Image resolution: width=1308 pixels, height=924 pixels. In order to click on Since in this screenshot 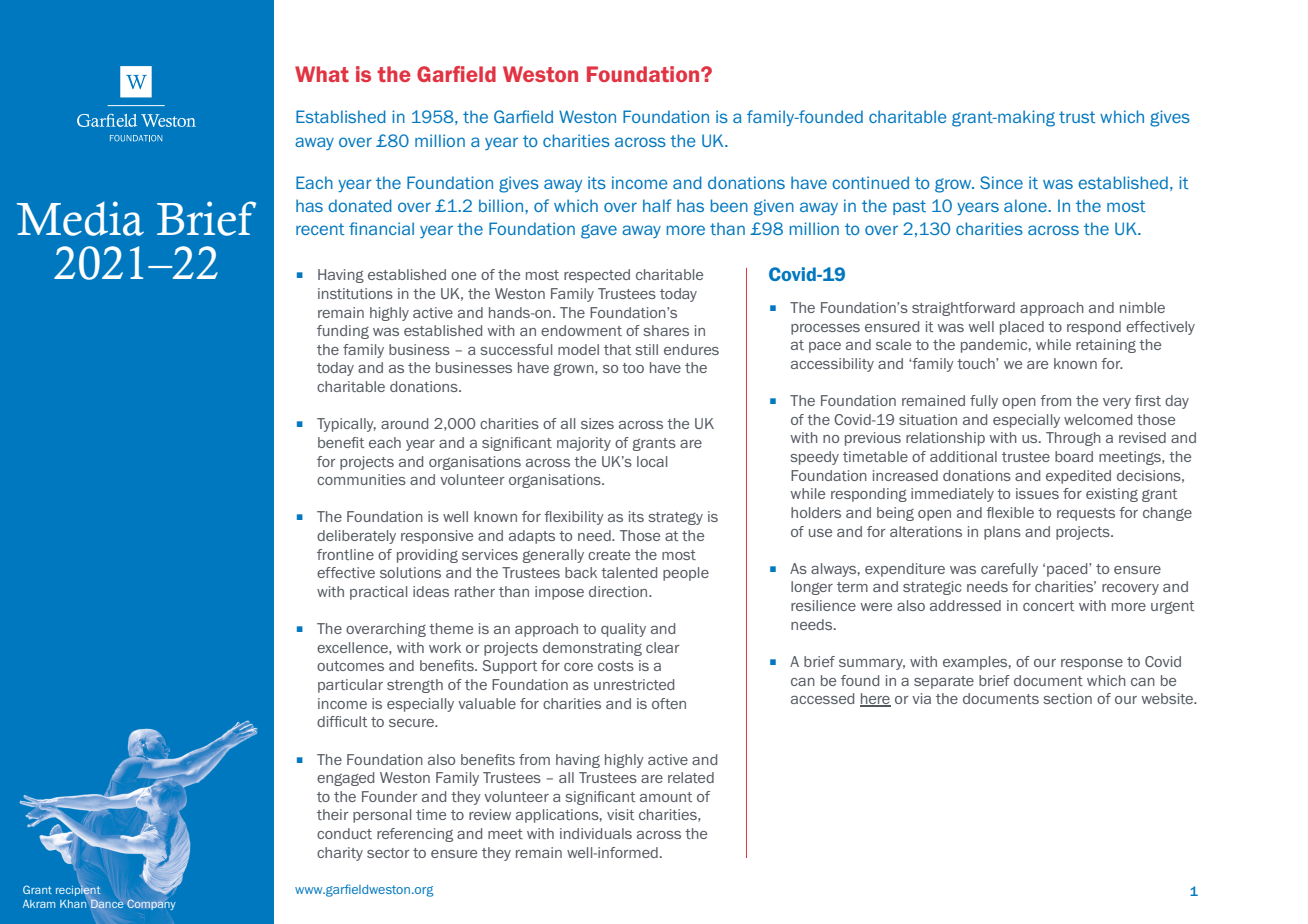, I will do `click(1001, 182)`.
